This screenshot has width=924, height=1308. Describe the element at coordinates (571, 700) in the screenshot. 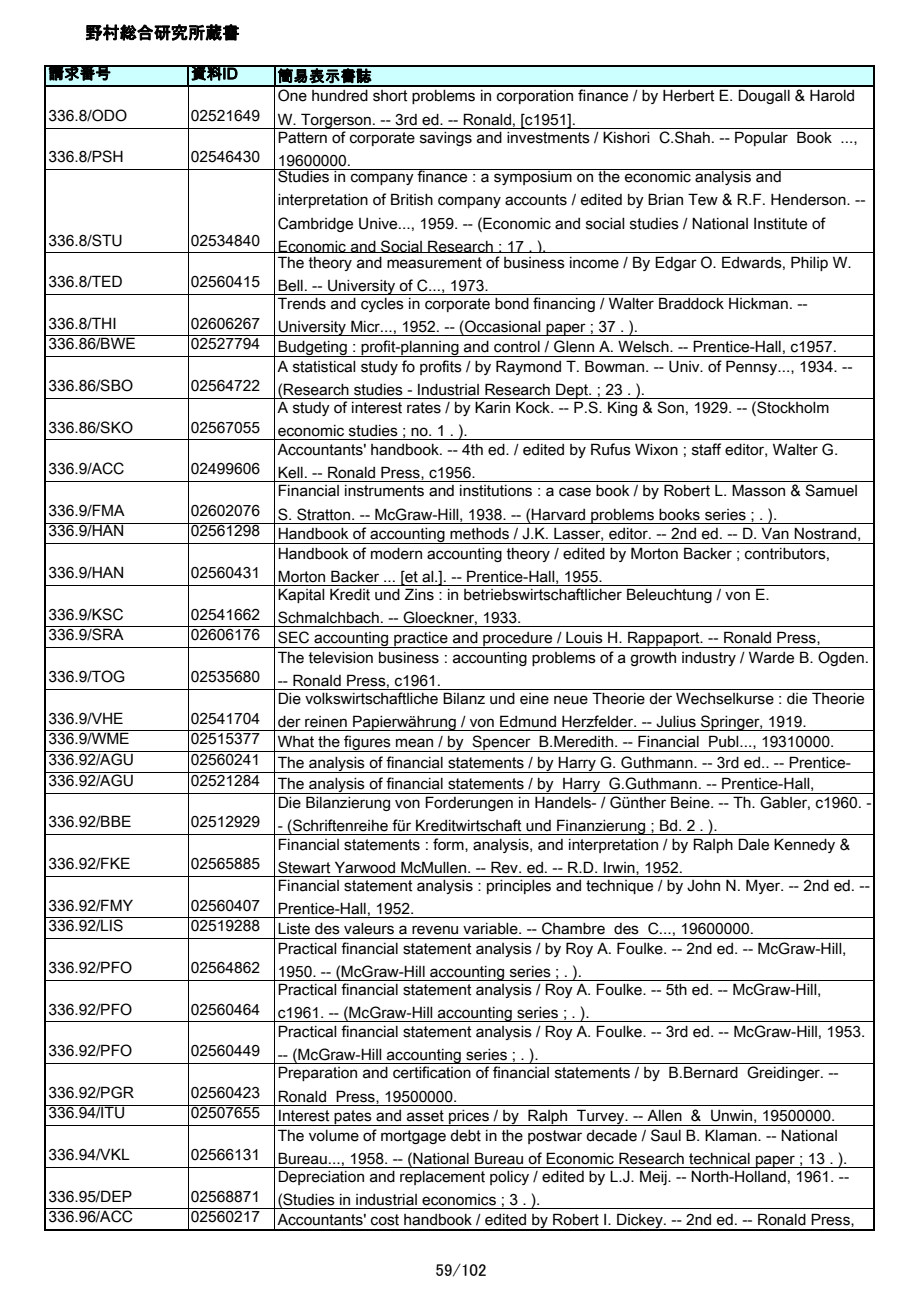

I see `neue` at that location.
